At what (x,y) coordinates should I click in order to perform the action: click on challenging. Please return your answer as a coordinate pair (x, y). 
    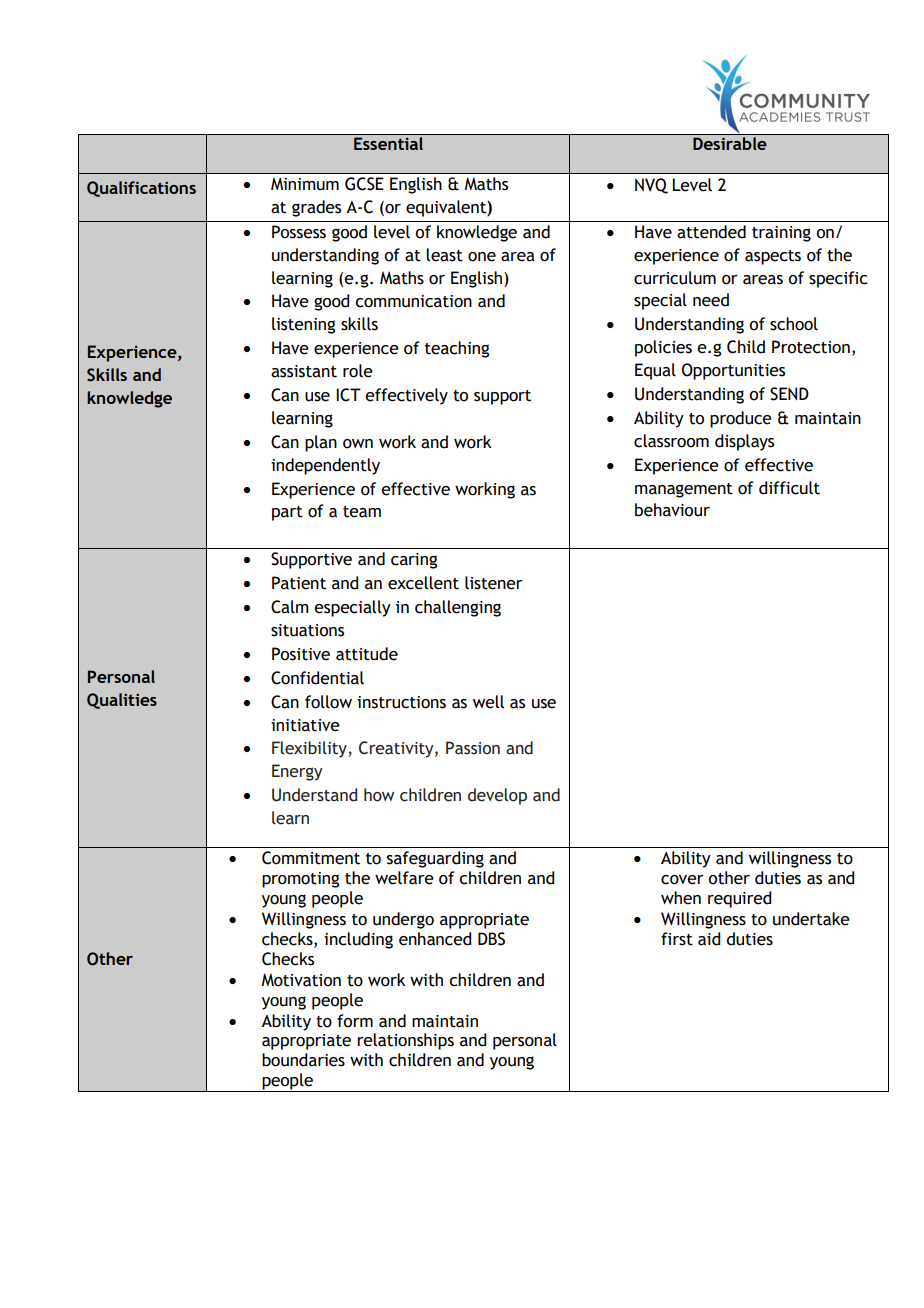
    Looking at the image, I should click on (458, 608).
